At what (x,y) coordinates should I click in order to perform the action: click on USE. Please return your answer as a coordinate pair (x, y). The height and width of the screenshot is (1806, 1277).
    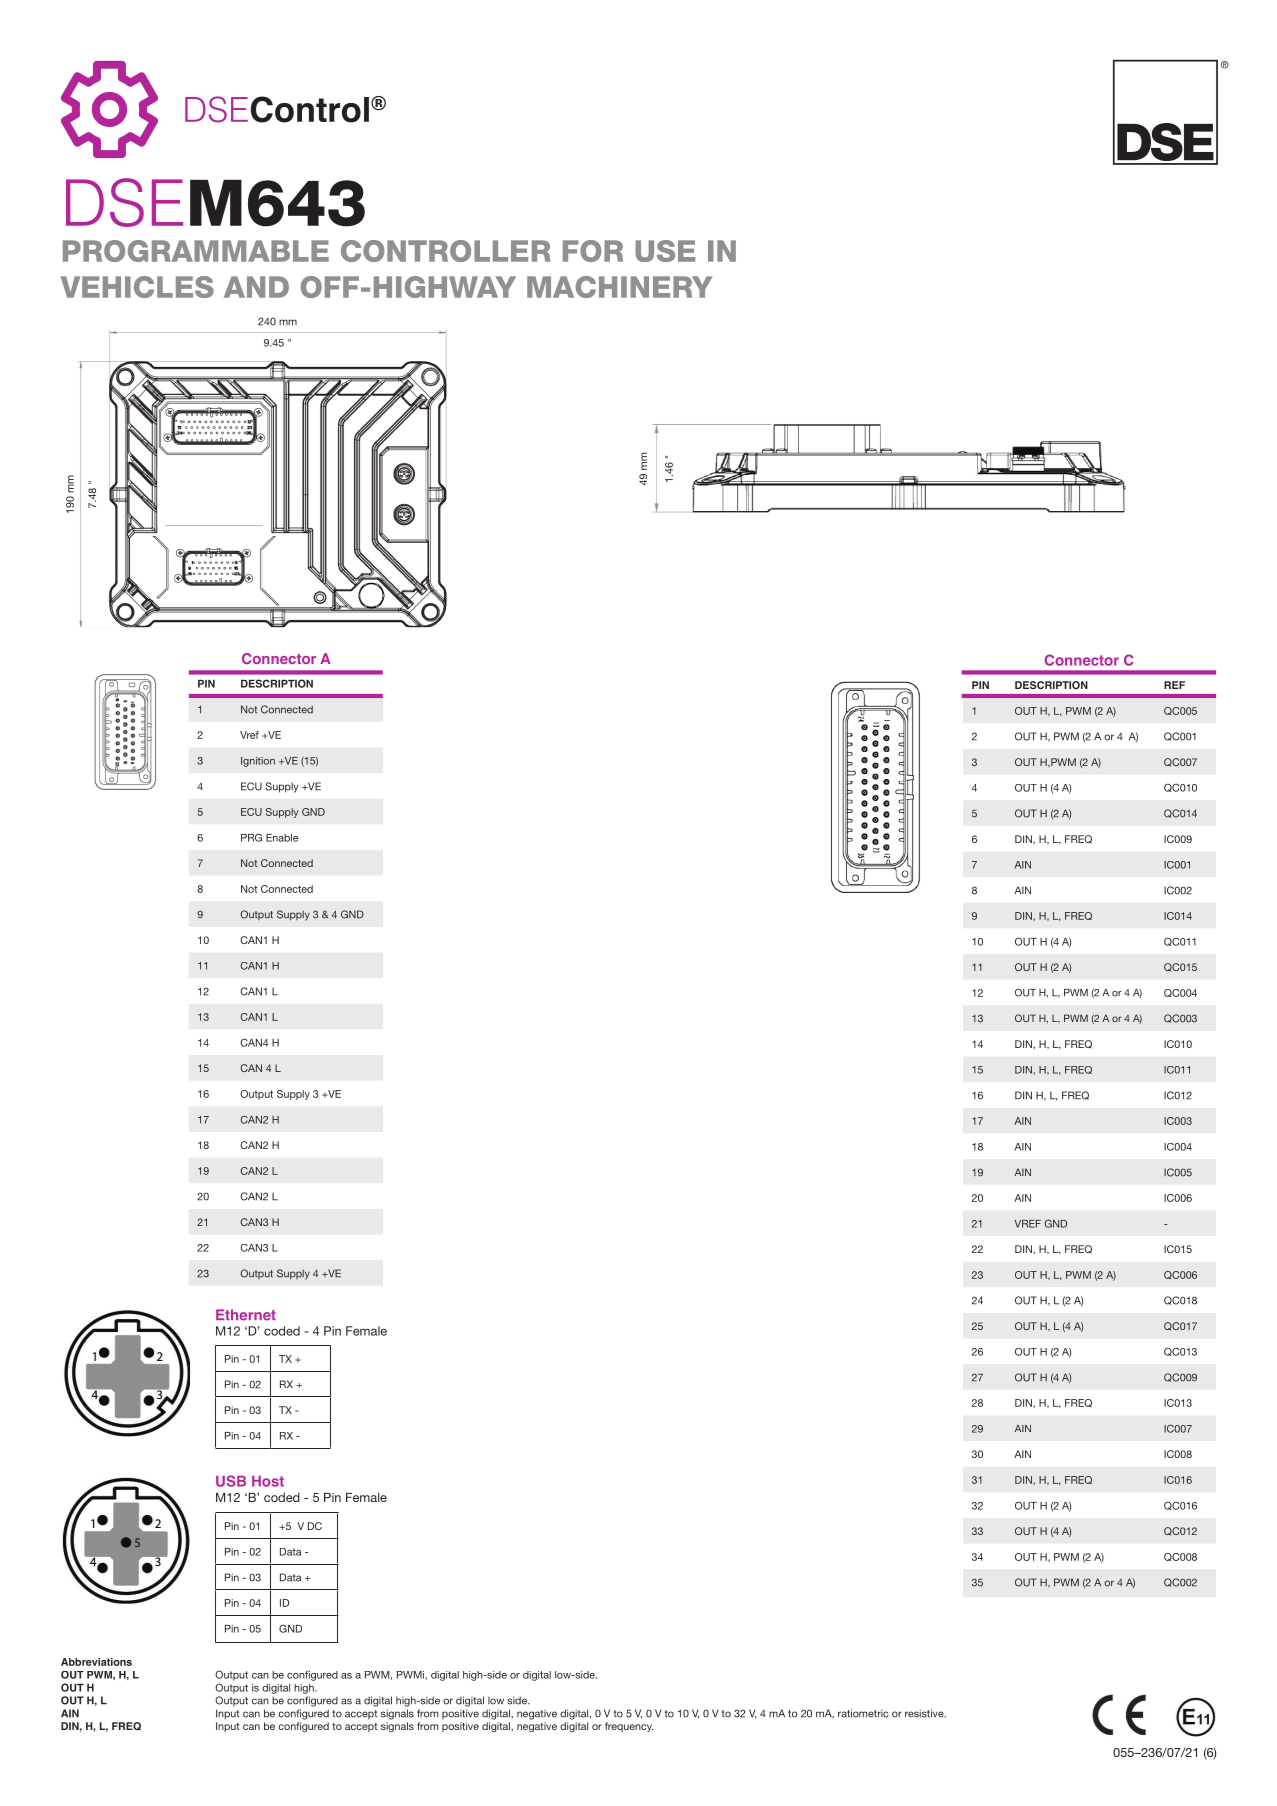
    Looking at the image, I should click on (665, 251).
